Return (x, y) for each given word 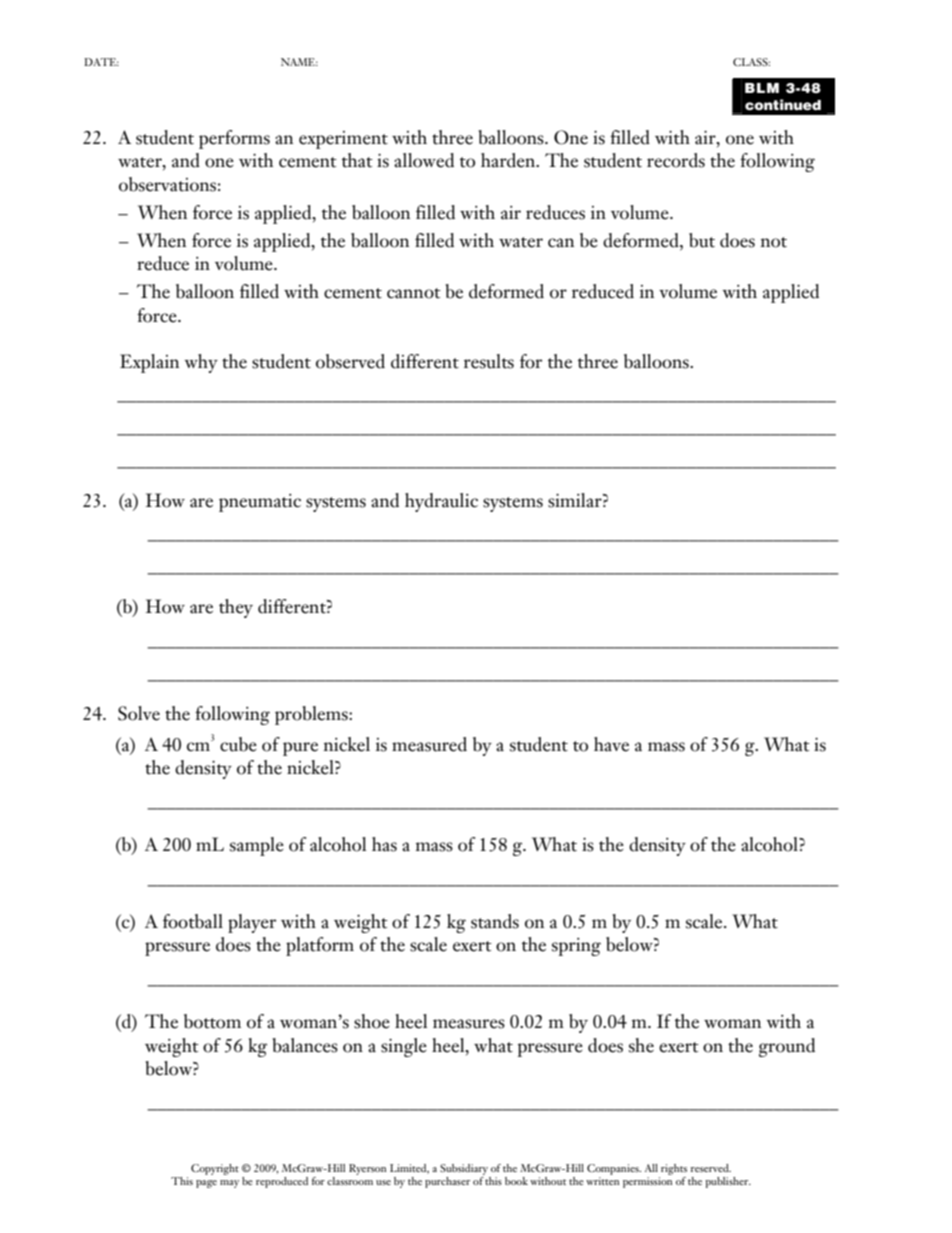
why (201, 363)
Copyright (215, 1169)
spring (576, 947)
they (236, 608)
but (702, 240)
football (193, 921)
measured (429, 744)
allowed (424, 160)
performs (234, 139)
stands (495, 921)
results (489, 361)
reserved (711, 1168)
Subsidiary (464, 1169)
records (676, 160)
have (611, 744)
